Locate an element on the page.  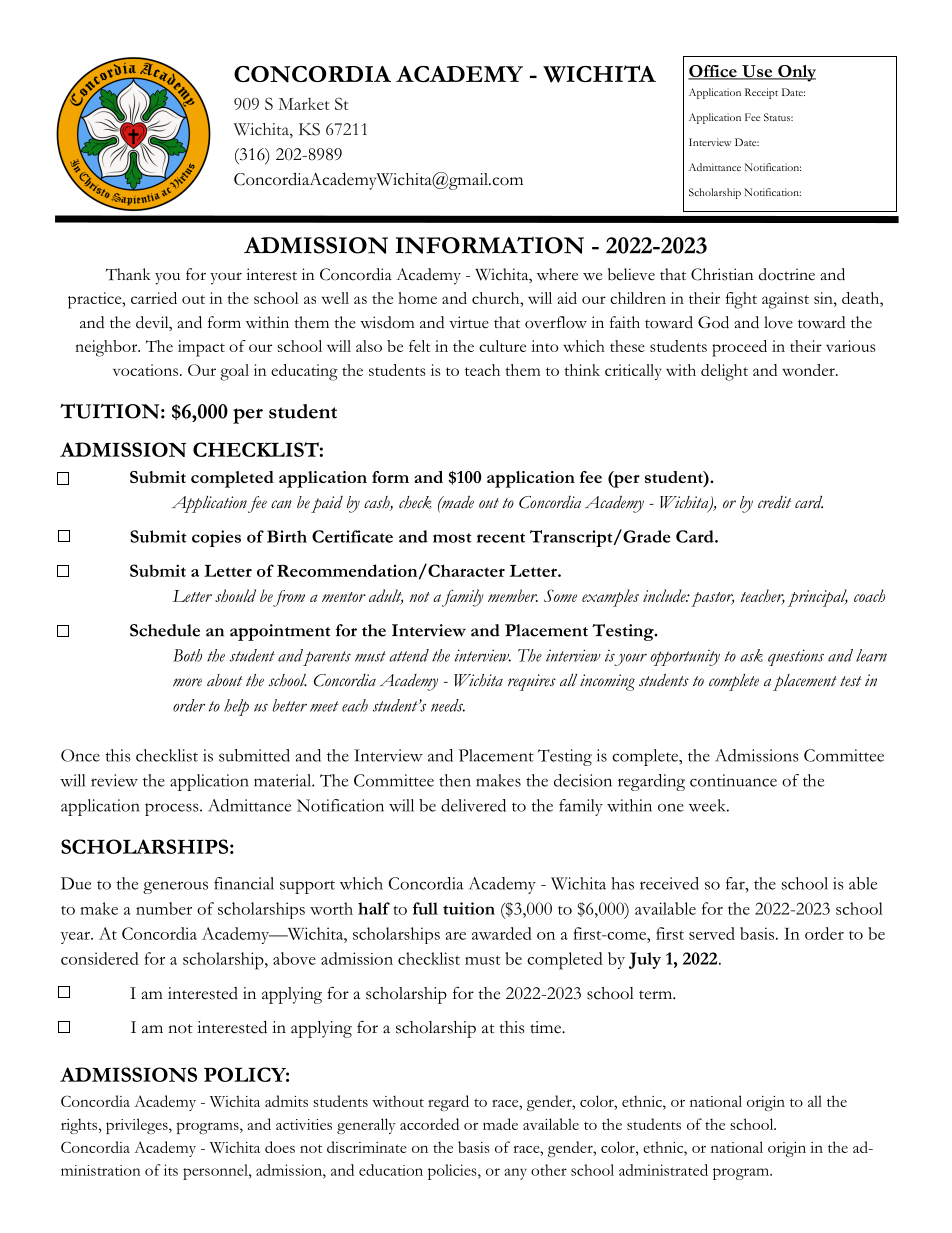
needs is located at coordinates (448, 705).
